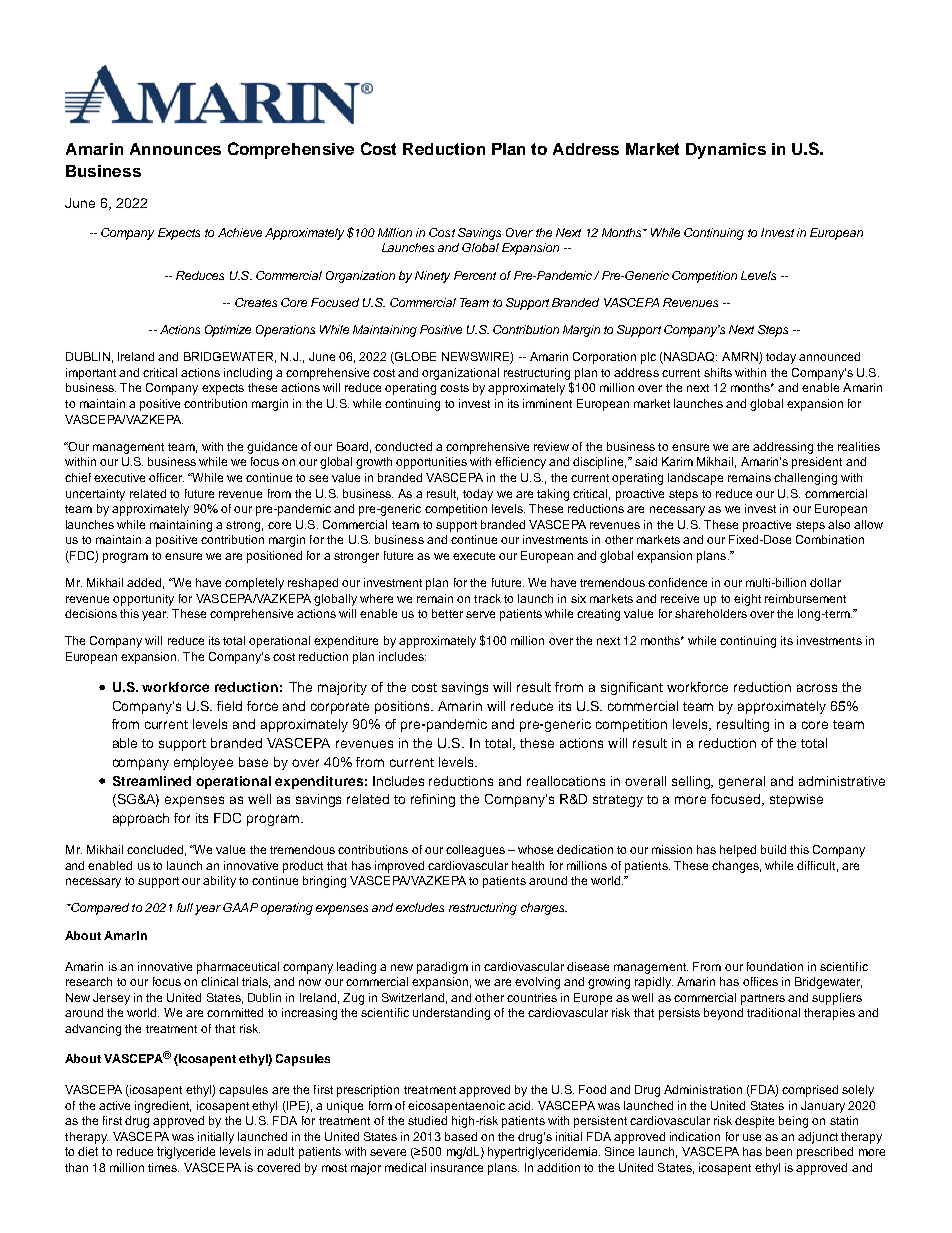 This screenshot has height=1233, width=952. Describe the element at coordinates (779, 1151) in the screenshot. I see `been` at that location.
